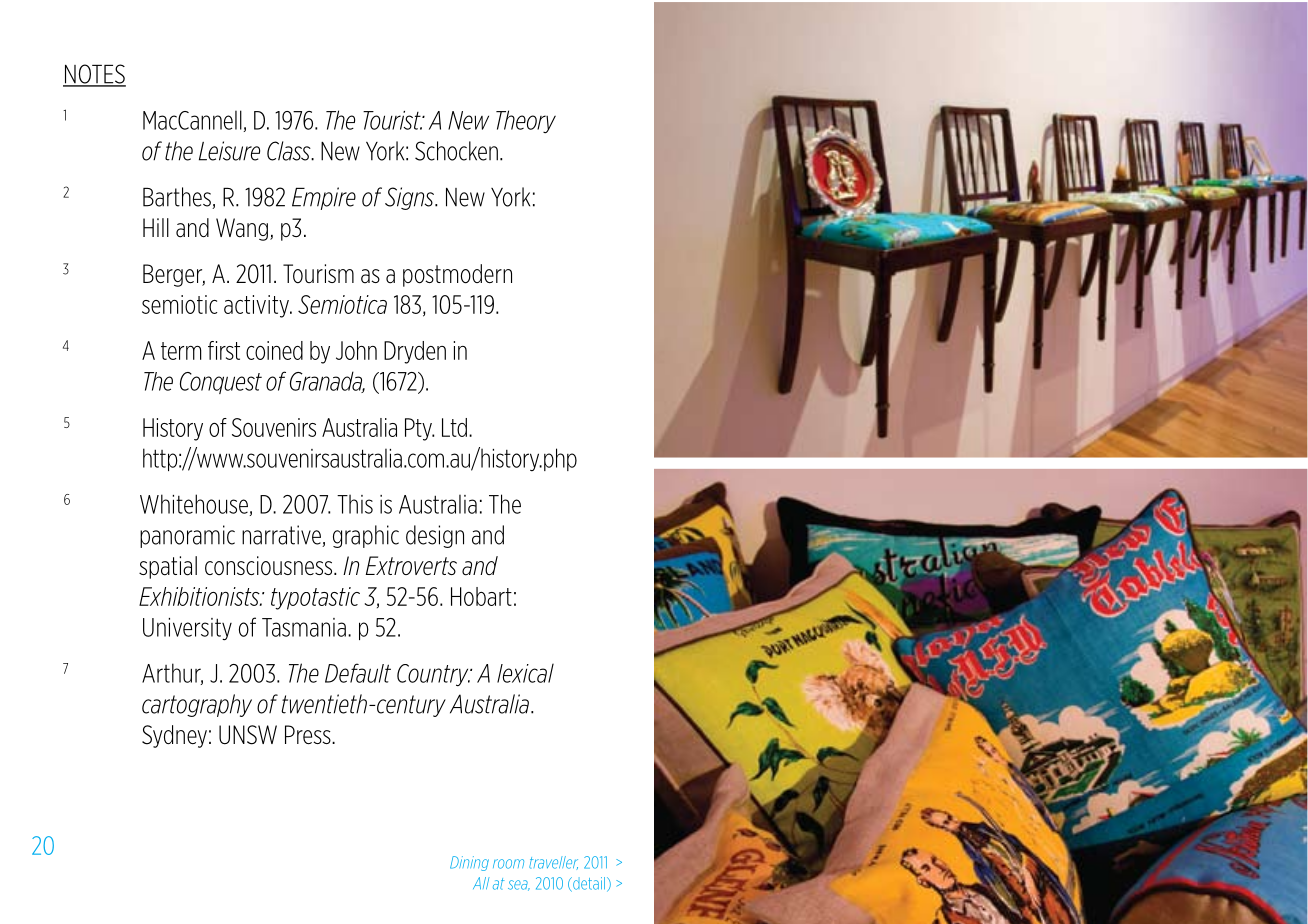 The width and height of the screenshot is (1308, 924). I want to click on Dining, so click(469, 863).
